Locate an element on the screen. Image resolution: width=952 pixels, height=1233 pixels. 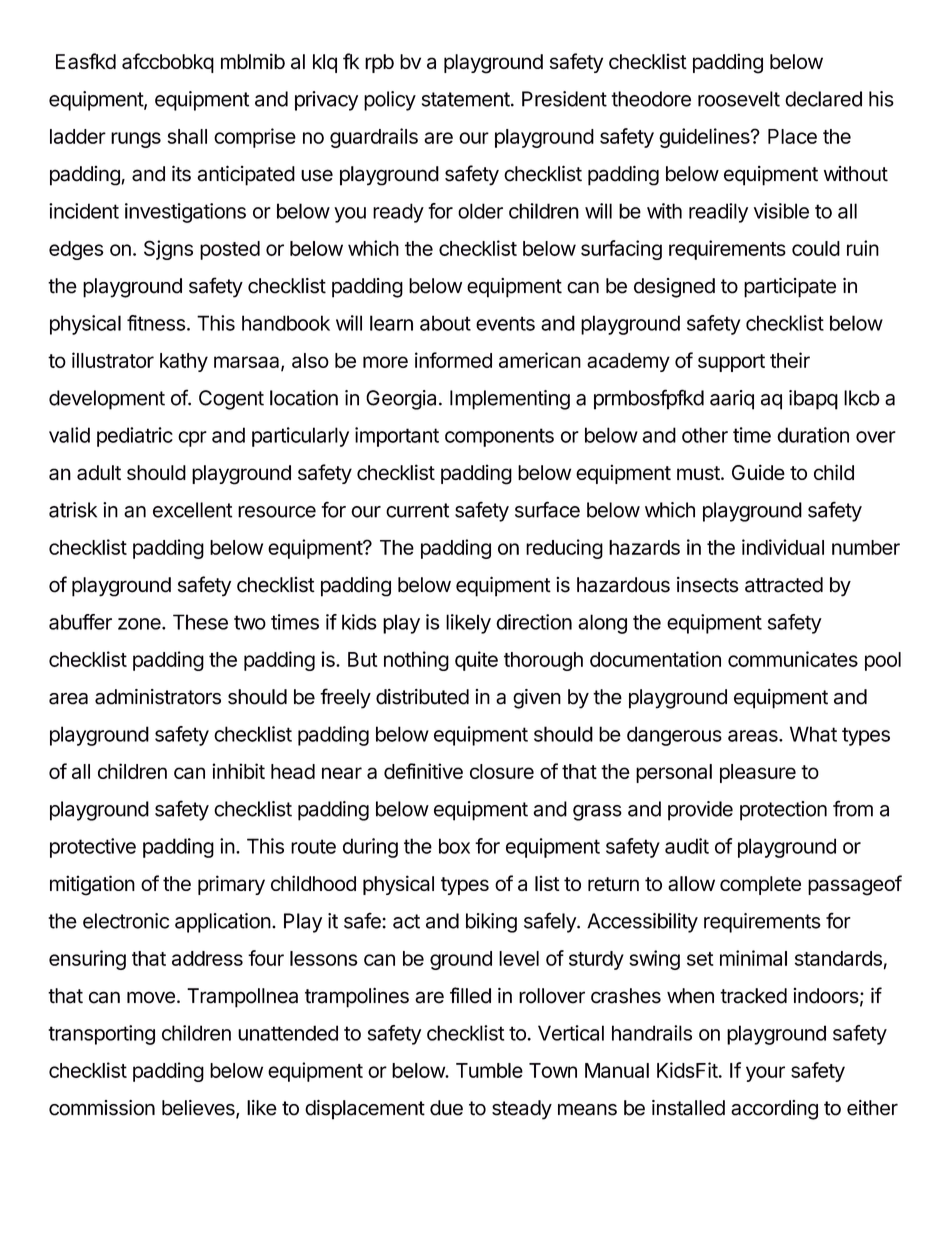
shall is located at coordinates (187, 136).
